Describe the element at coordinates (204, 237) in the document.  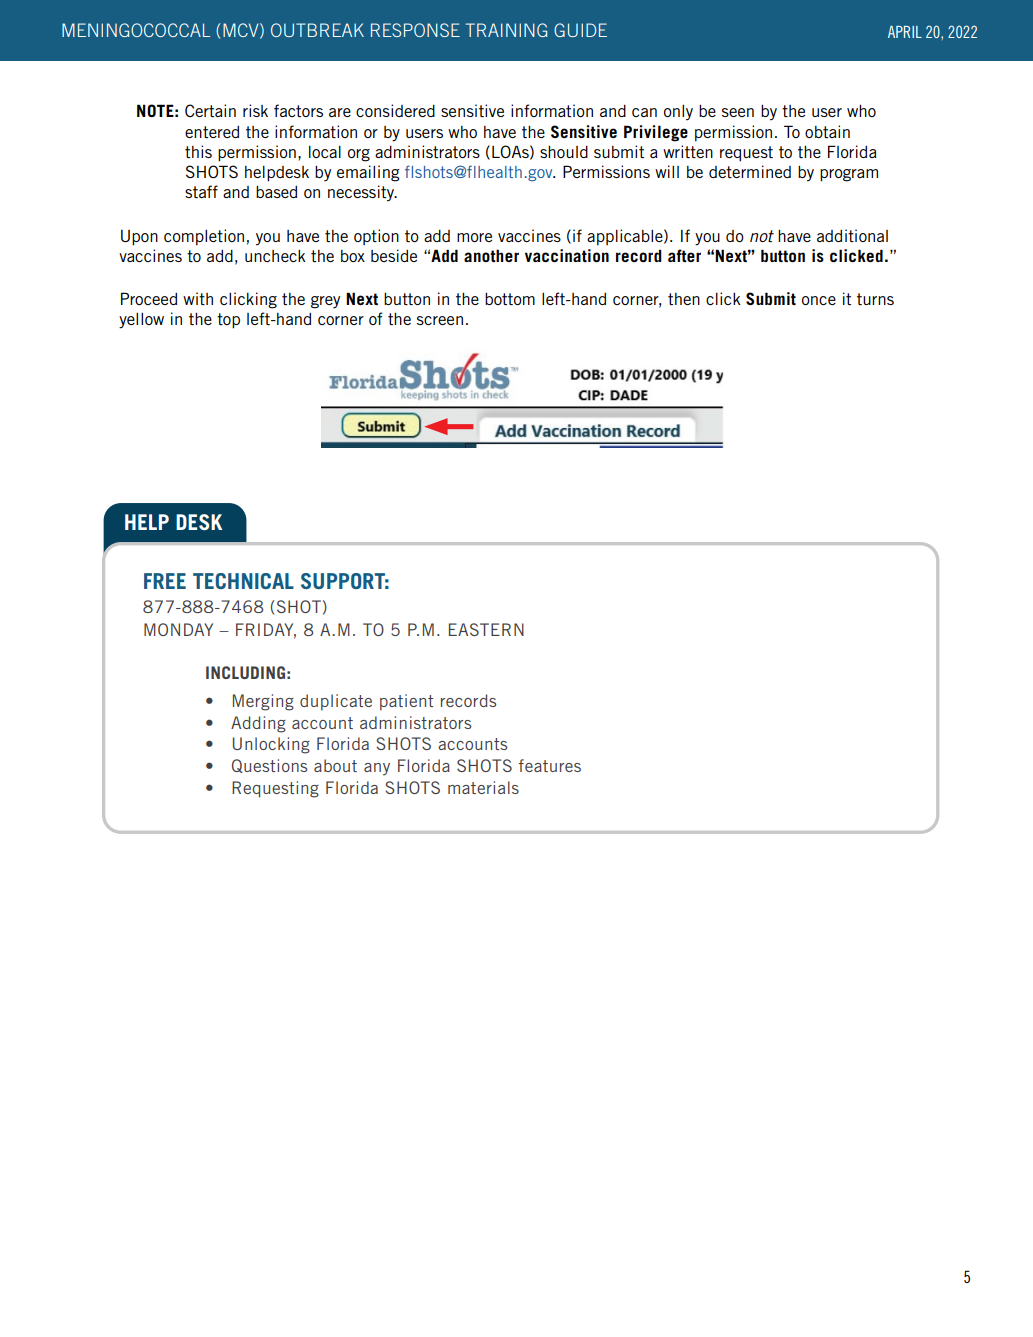
I see `completion` at that location.
